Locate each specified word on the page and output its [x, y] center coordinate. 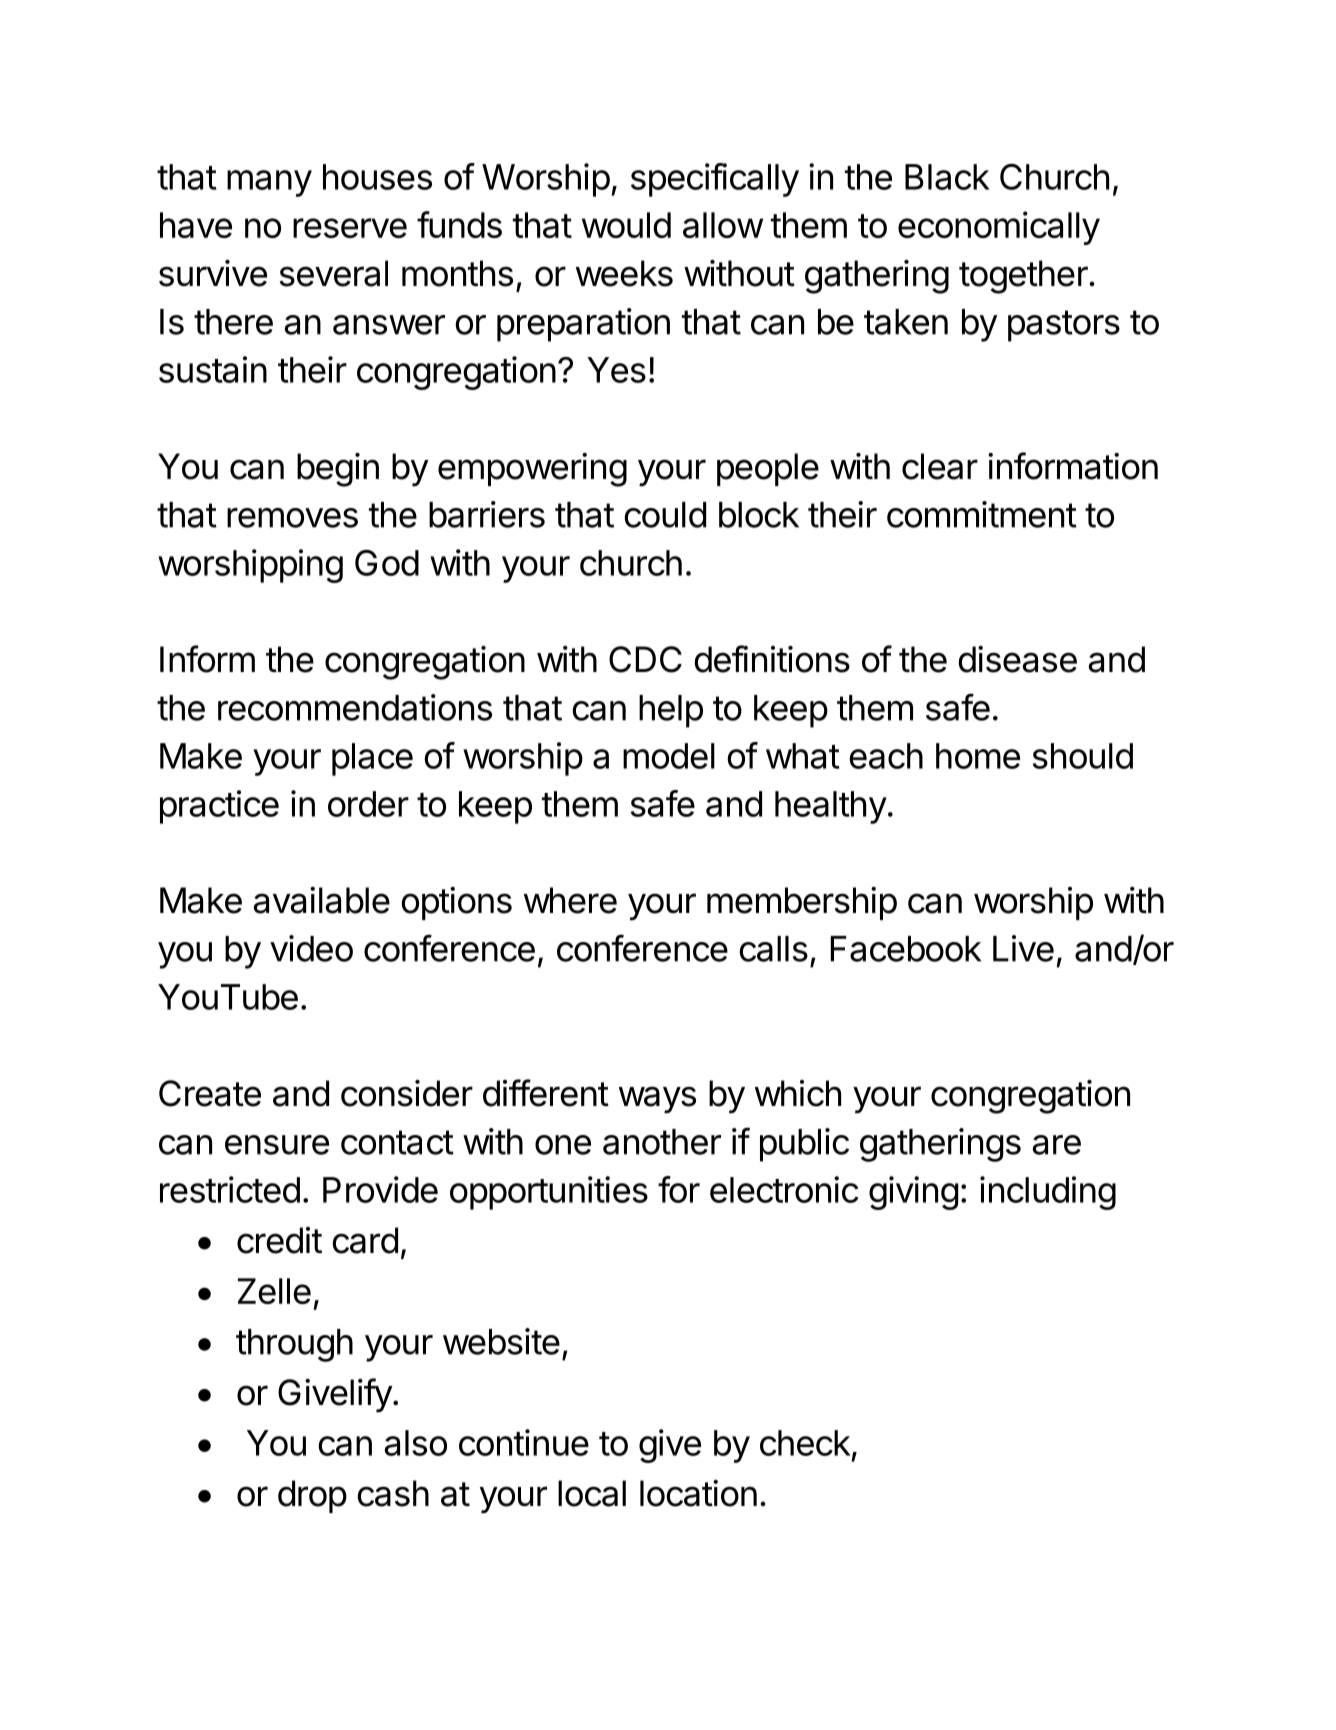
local [592, 1493]
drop [312, 1496]
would [626, 225]
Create [210, 1093]
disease [1017, 659]
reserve [350, 228]
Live [1023, 948]
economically [999, 228]
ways [657, 1100]
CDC [645, 659]
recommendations [355, 707]
